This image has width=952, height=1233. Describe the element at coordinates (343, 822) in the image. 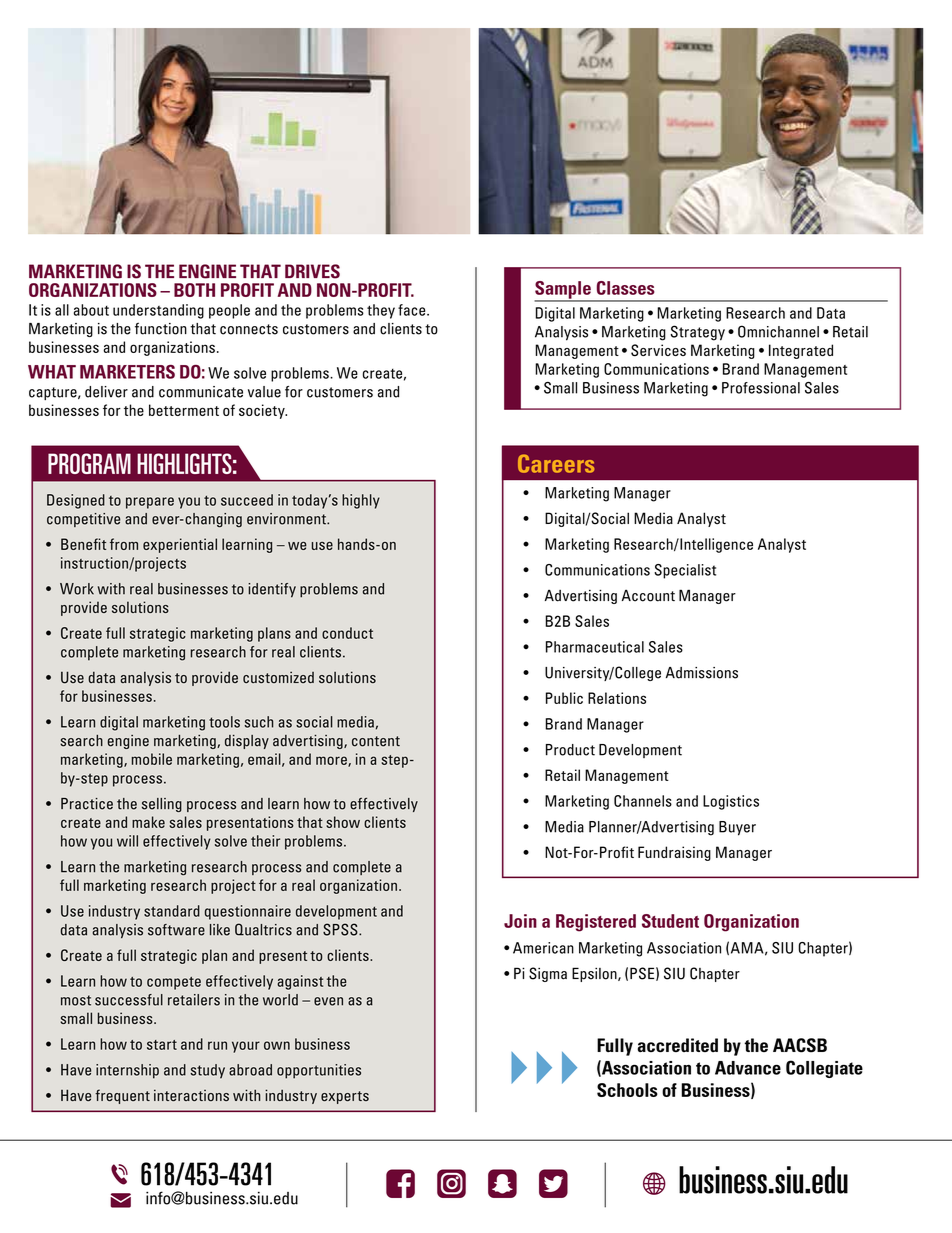

I see `show` at that location.
